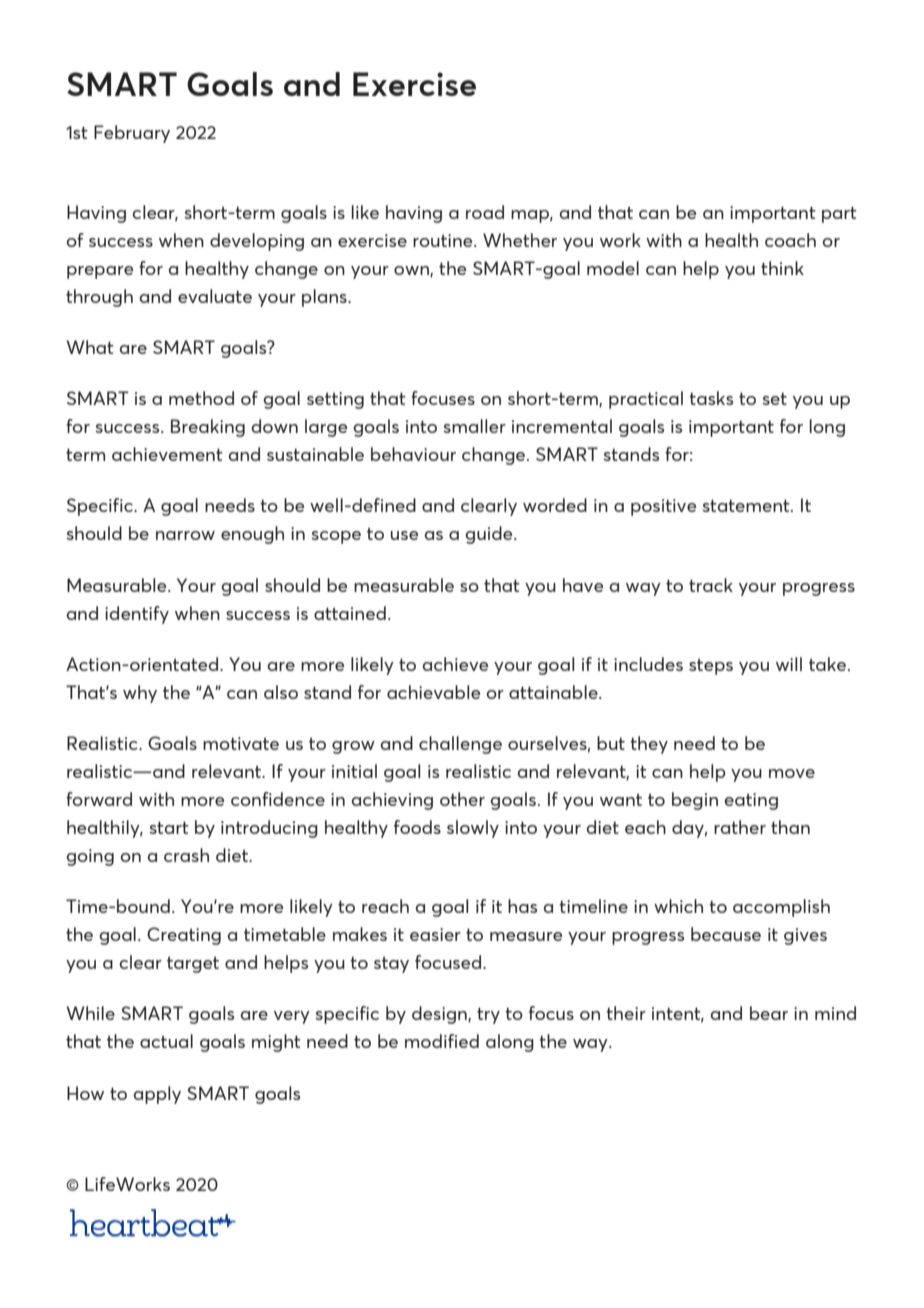 The height and width of the page is (1308, 924). Describe the element at coordinates (413, 454) in the page. I see `behaviour` at that location.
